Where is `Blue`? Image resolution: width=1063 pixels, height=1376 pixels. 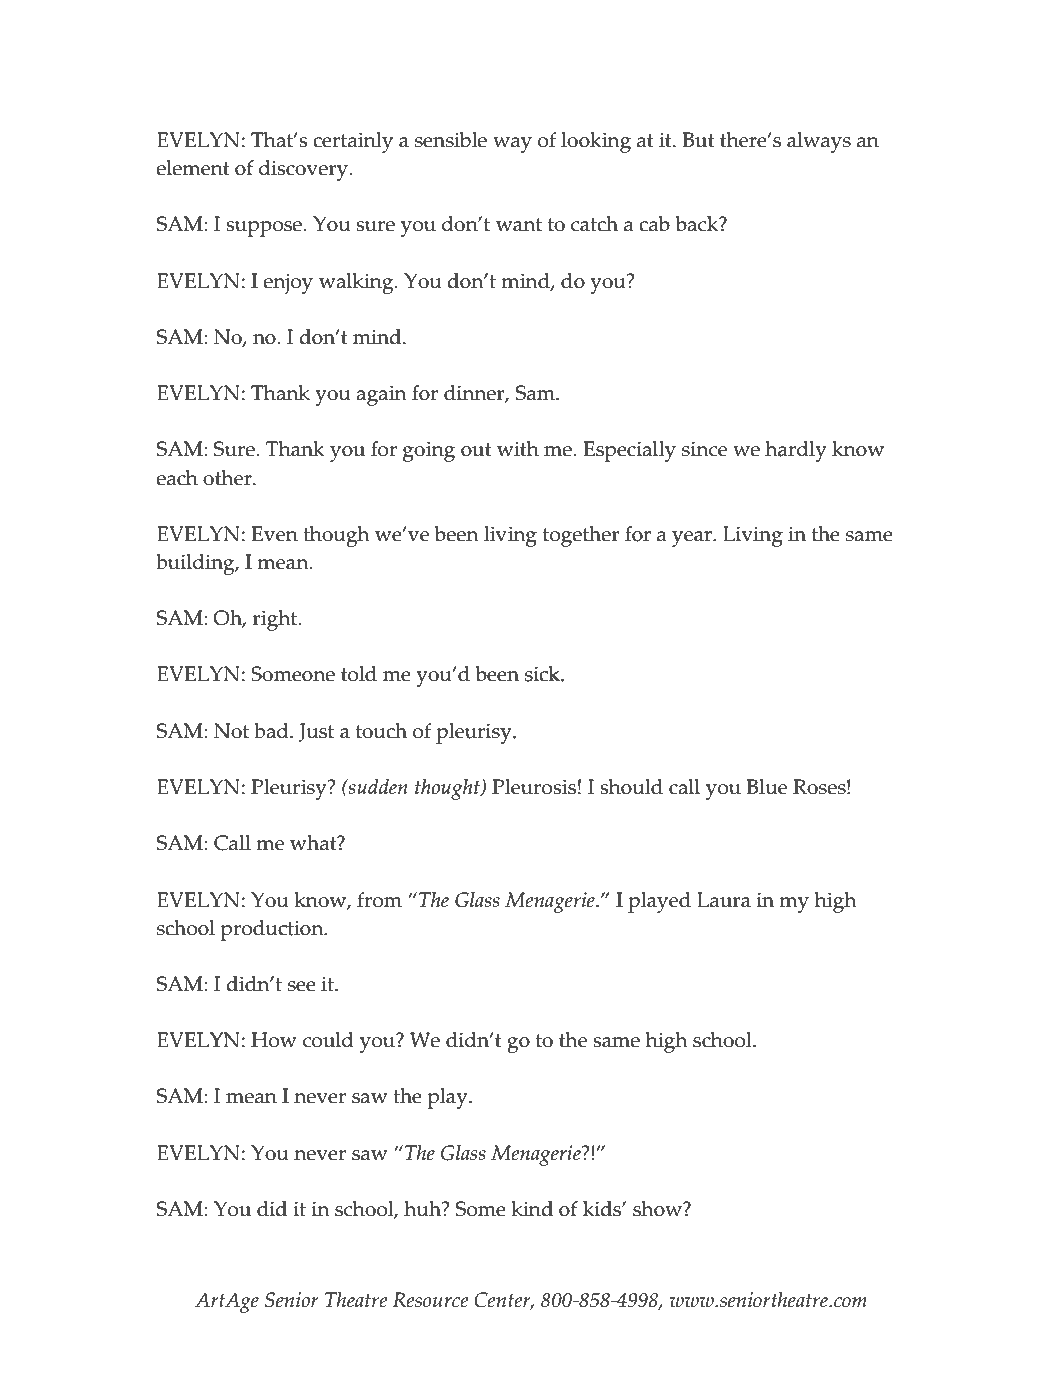
Blue is located at coordinates (767, 787).
